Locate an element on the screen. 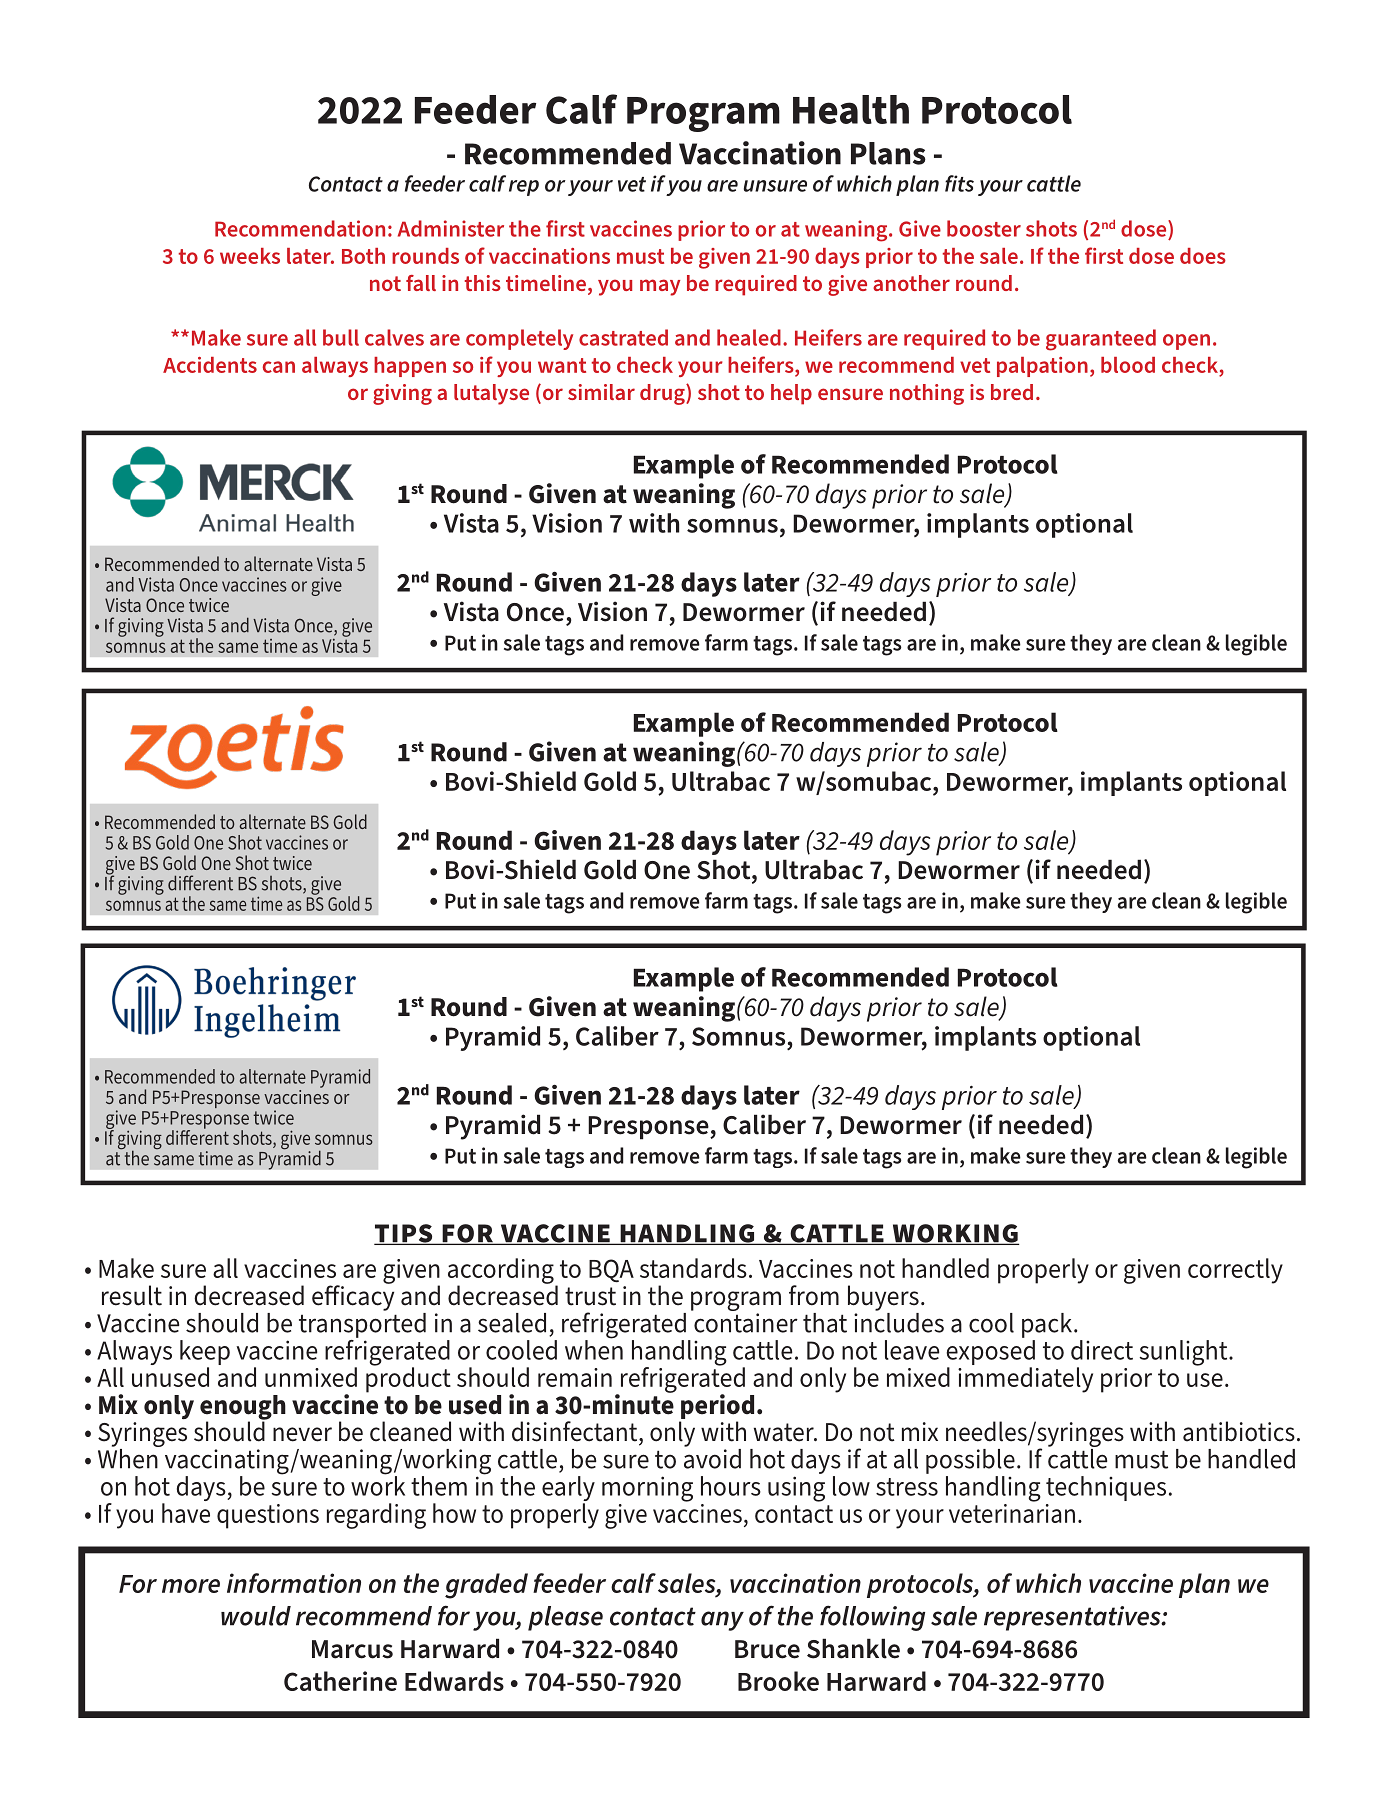 This screenshot has height=1797, width=1389. would is located at coordinates (256, 1616).
